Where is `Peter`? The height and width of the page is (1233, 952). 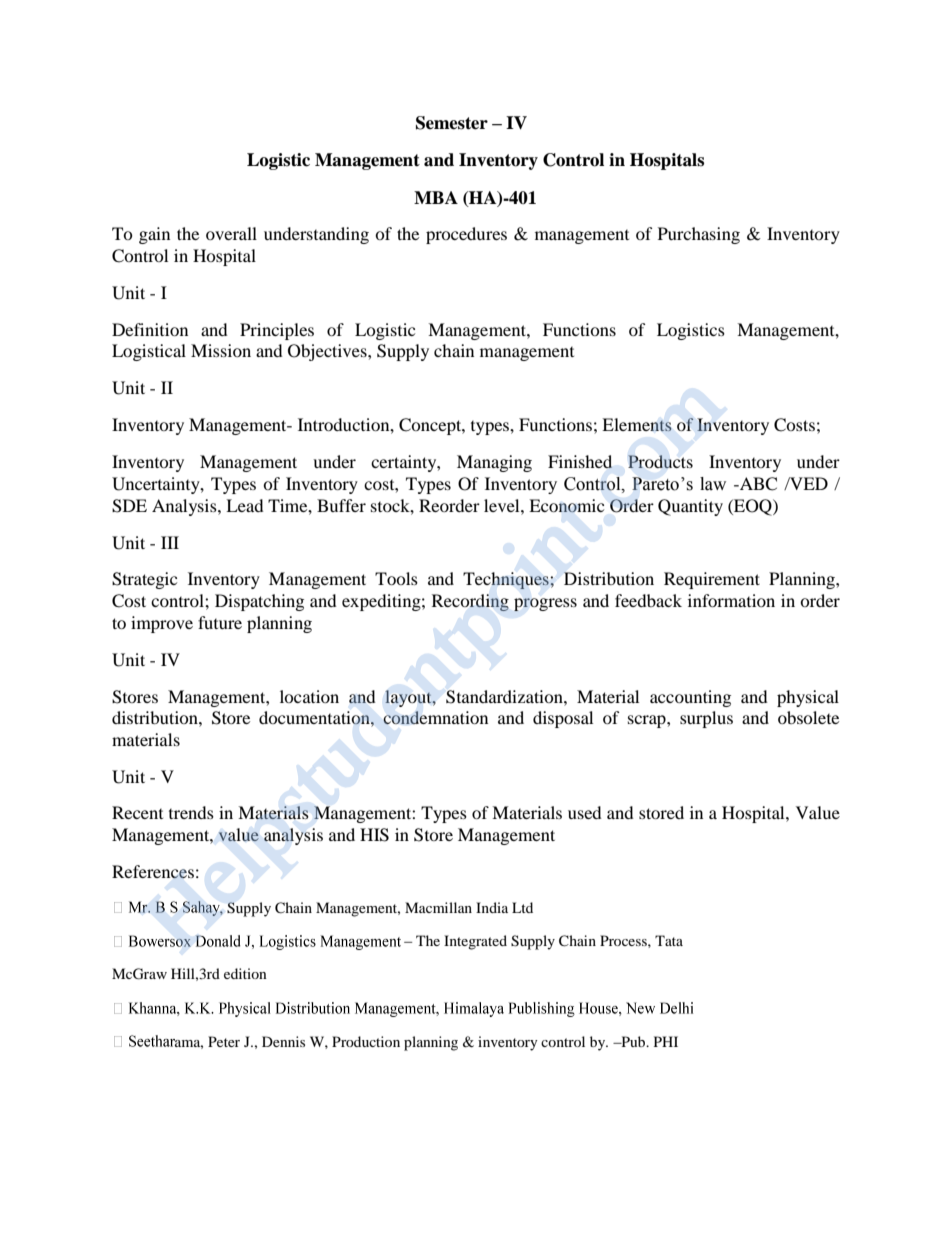 Peter is located at coordinates (224, 1041).
